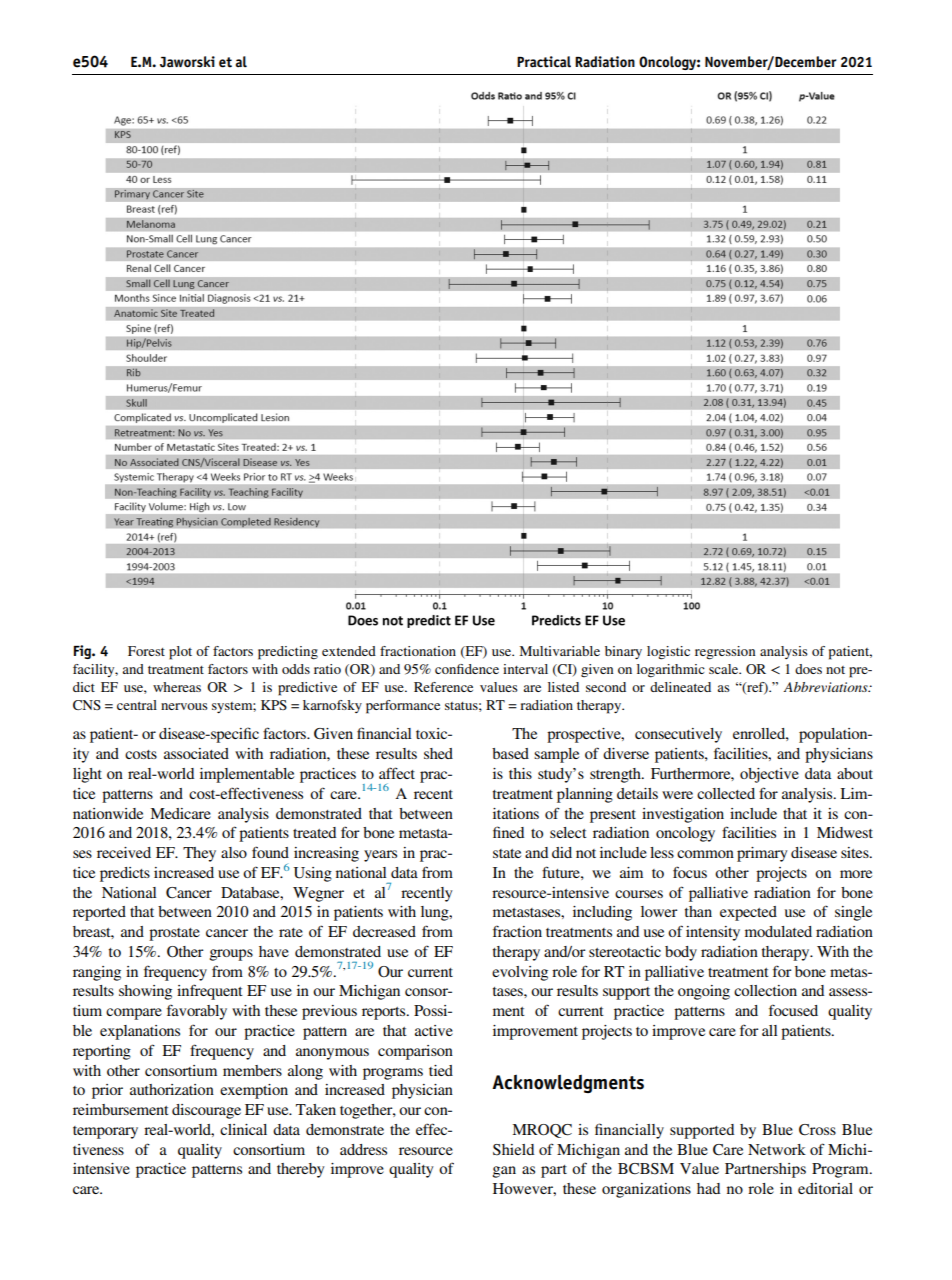  Describe the element at coordinates (99, 913) in the screenshot. I see `reported` at that location.
